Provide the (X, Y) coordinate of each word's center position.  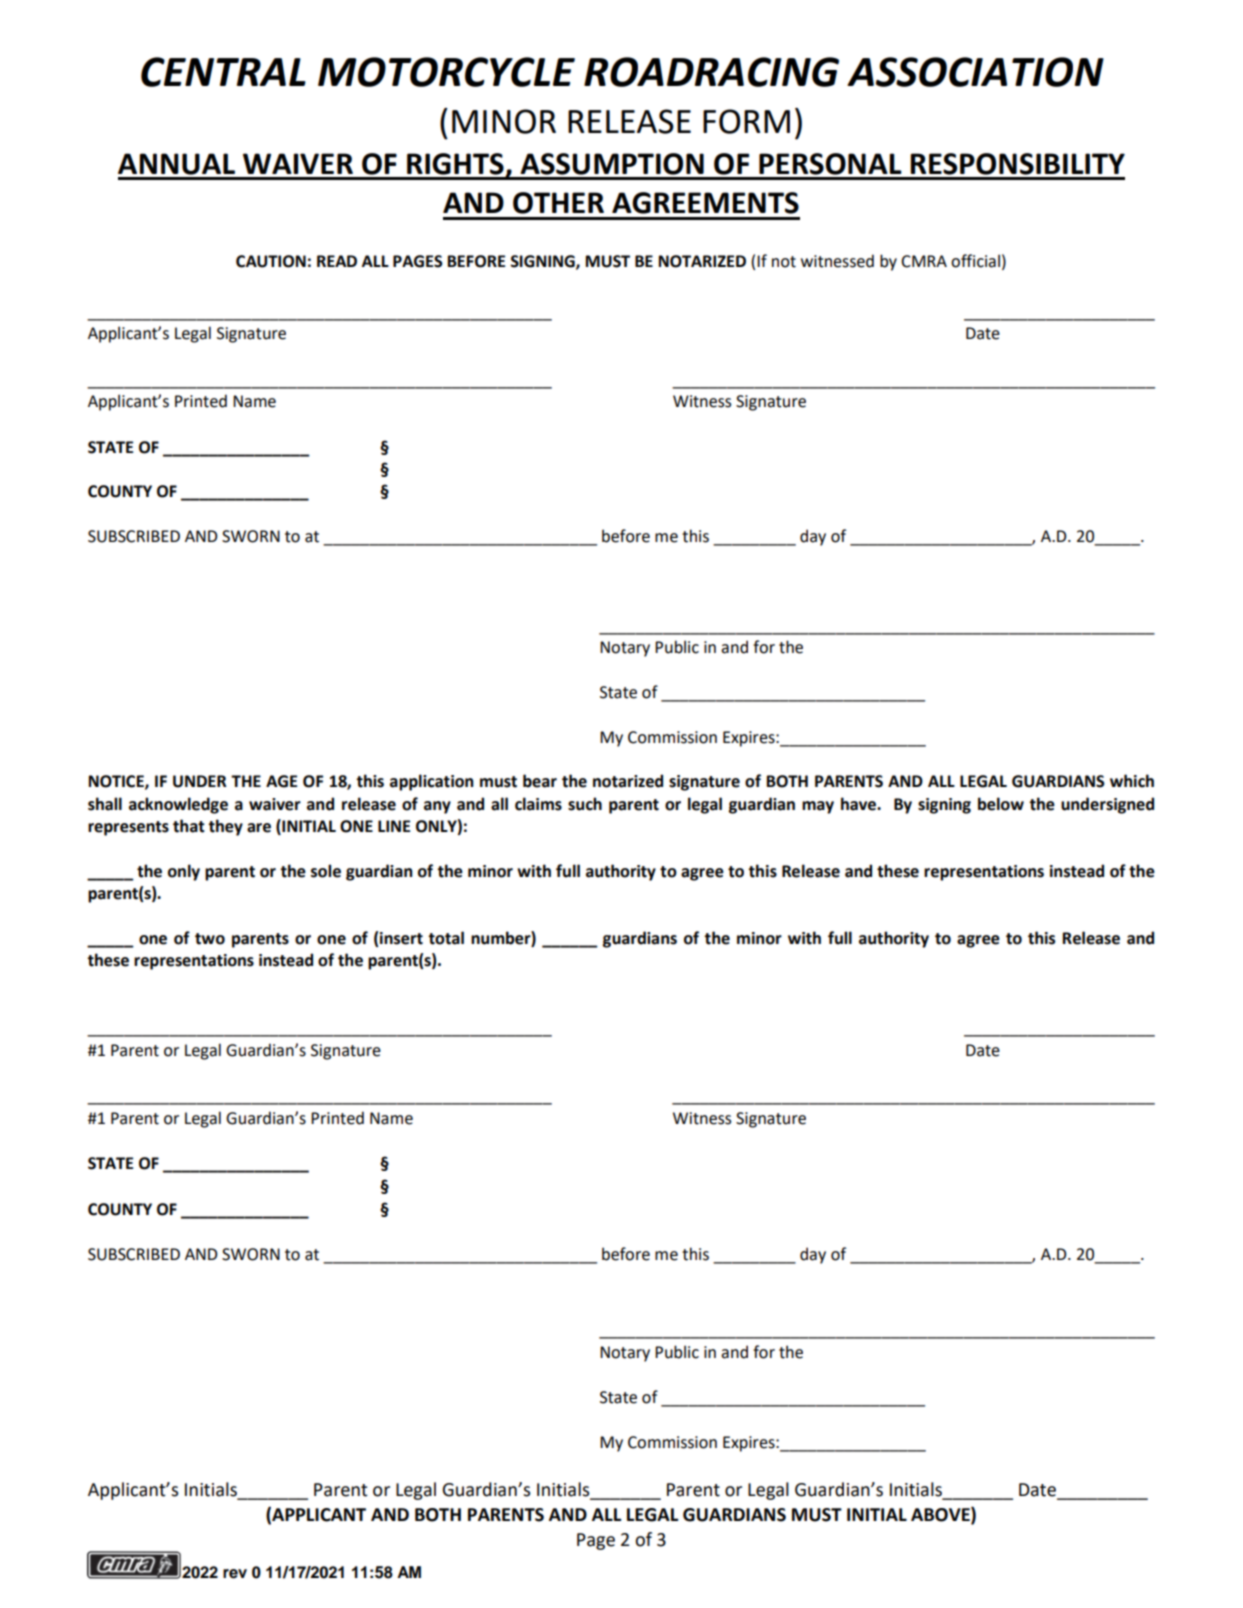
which (1132, 781)
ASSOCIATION (975, 72)
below (1001, 804)
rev (235, 1574)
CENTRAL (223, 72)
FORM (746, 121)
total (446, 938)
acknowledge (178, 805)
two (210, 939)
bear (540, 781)
